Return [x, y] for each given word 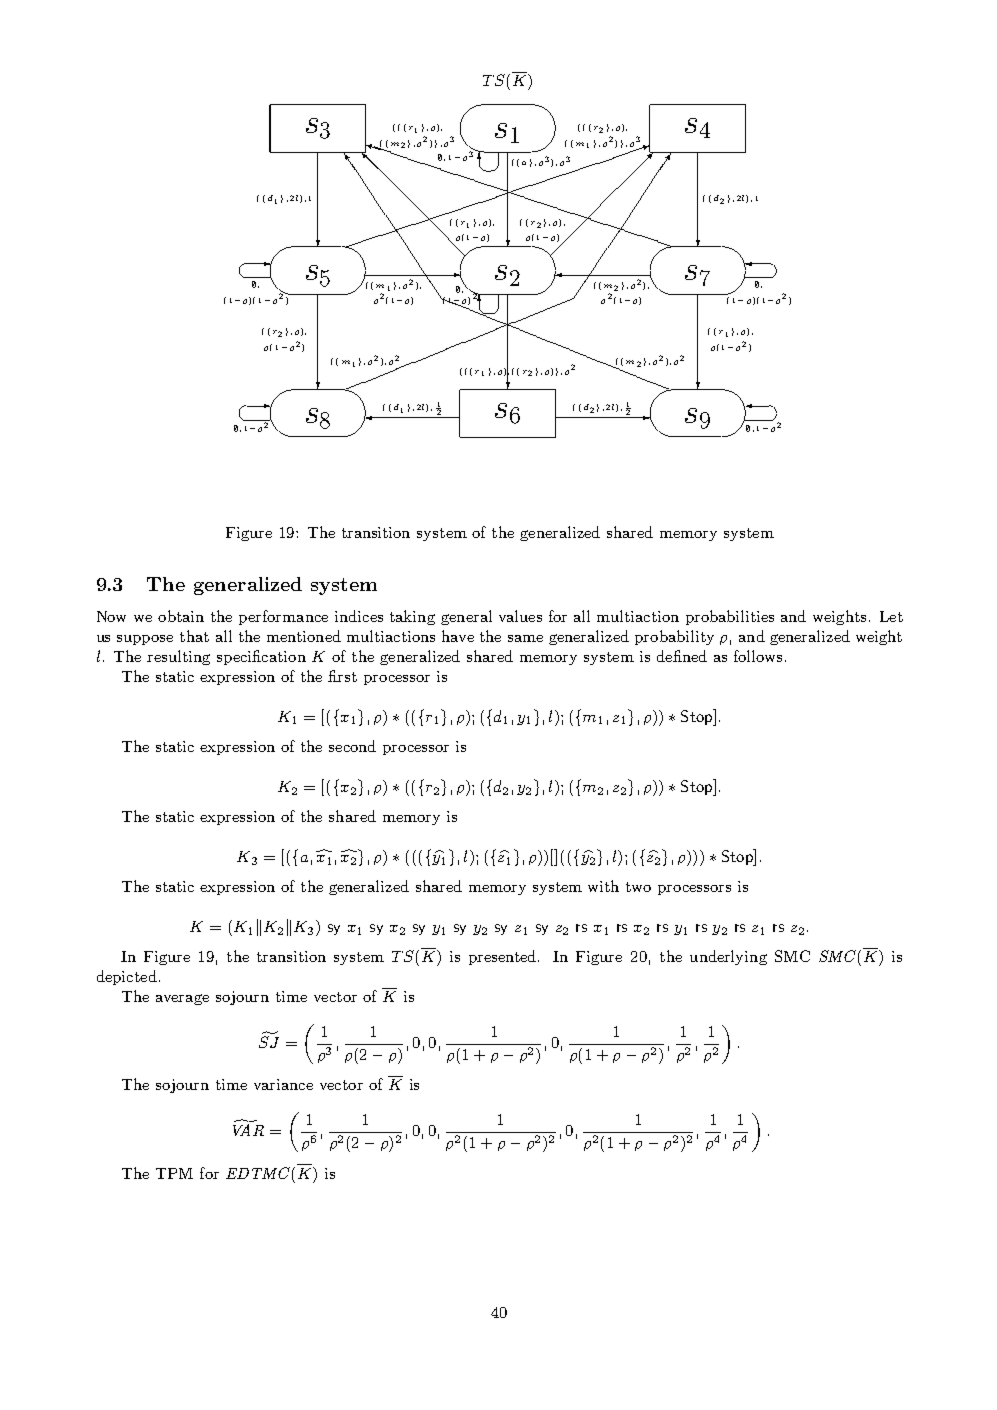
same [525, 638]
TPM [174, 1173]
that [194, 636]
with [603, 886]
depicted [127, 977]
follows [758, 656]
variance [283, 1084]
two [638, 887]
